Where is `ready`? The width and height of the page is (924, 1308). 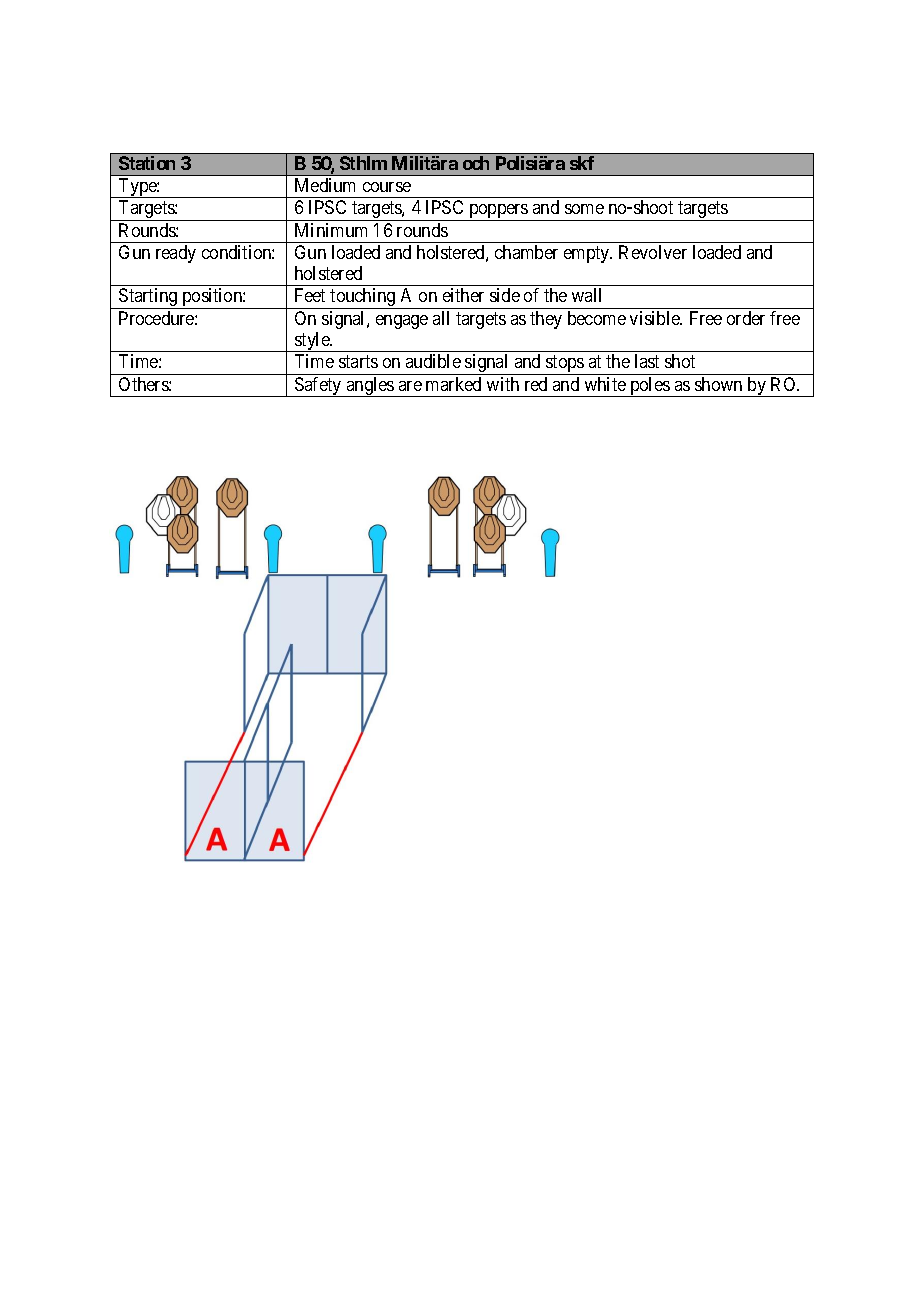
ready is located at coordinates (176, 254).
